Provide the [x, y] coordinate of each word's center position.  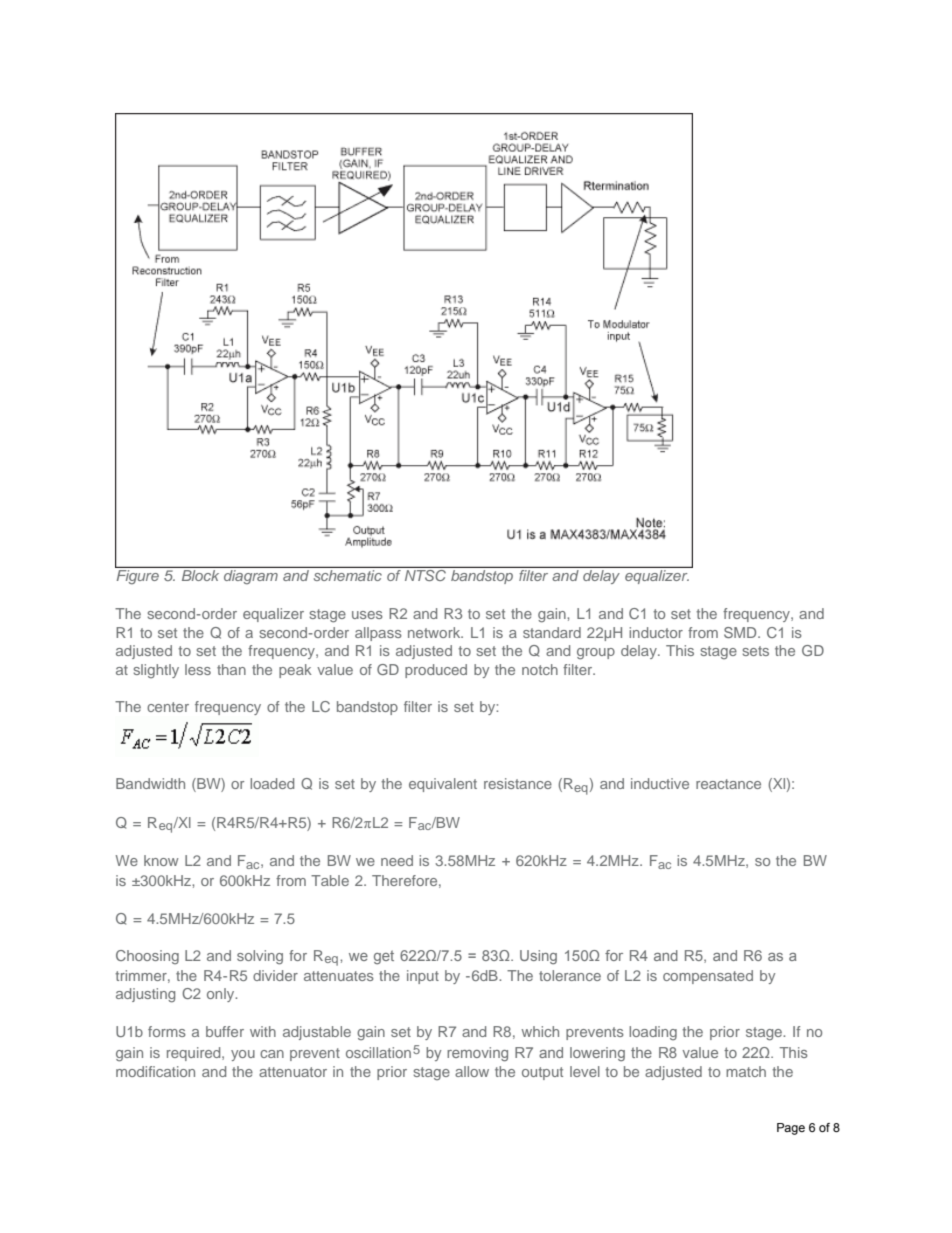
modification [155, 1071]
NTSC [425, 575]
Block [200, 575]
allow [472, 1071]
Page [791, 1129]
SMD [741, 632]
